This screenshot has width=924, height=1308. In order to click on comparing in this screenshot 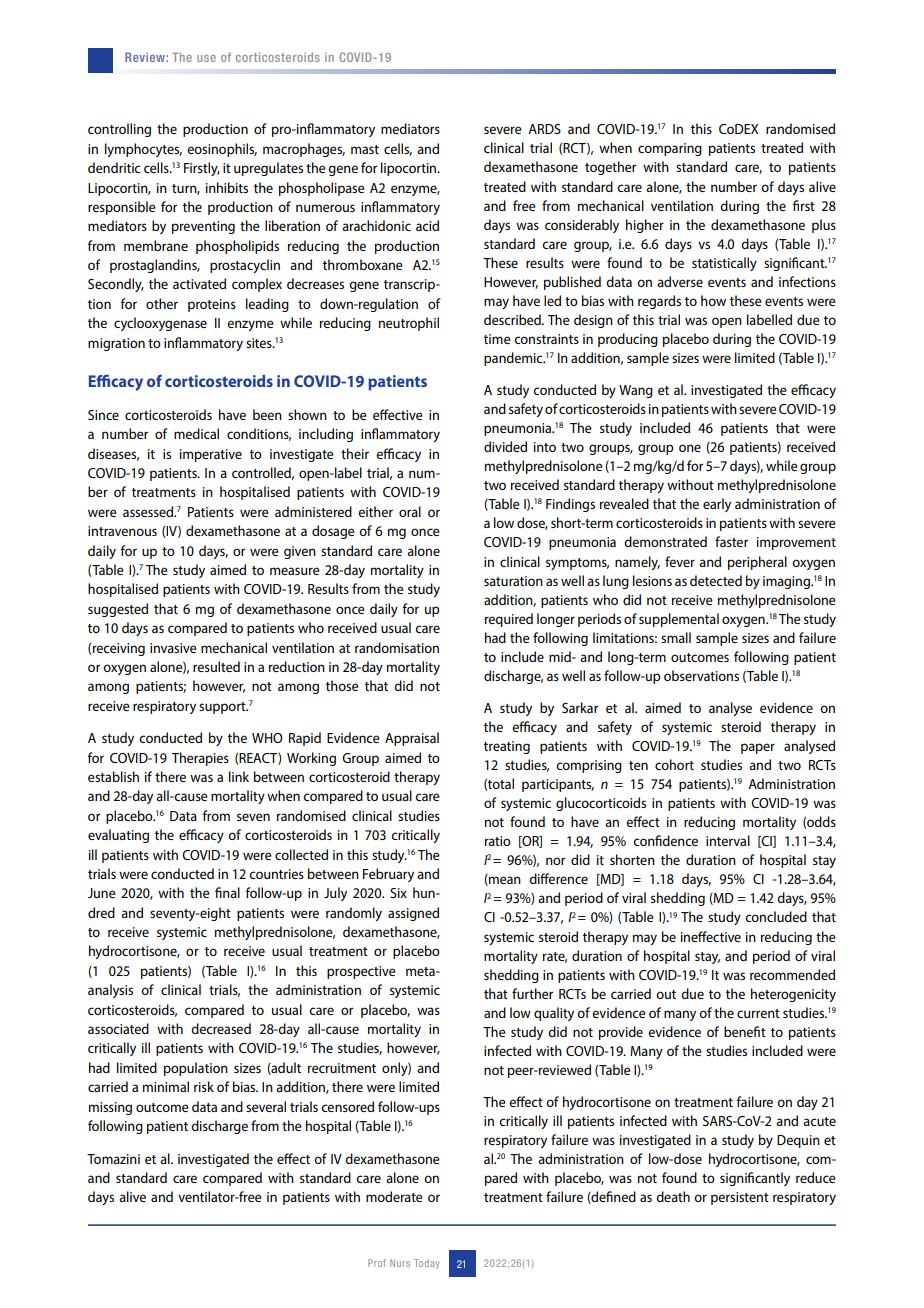, I will do `click(670, 149)`.
